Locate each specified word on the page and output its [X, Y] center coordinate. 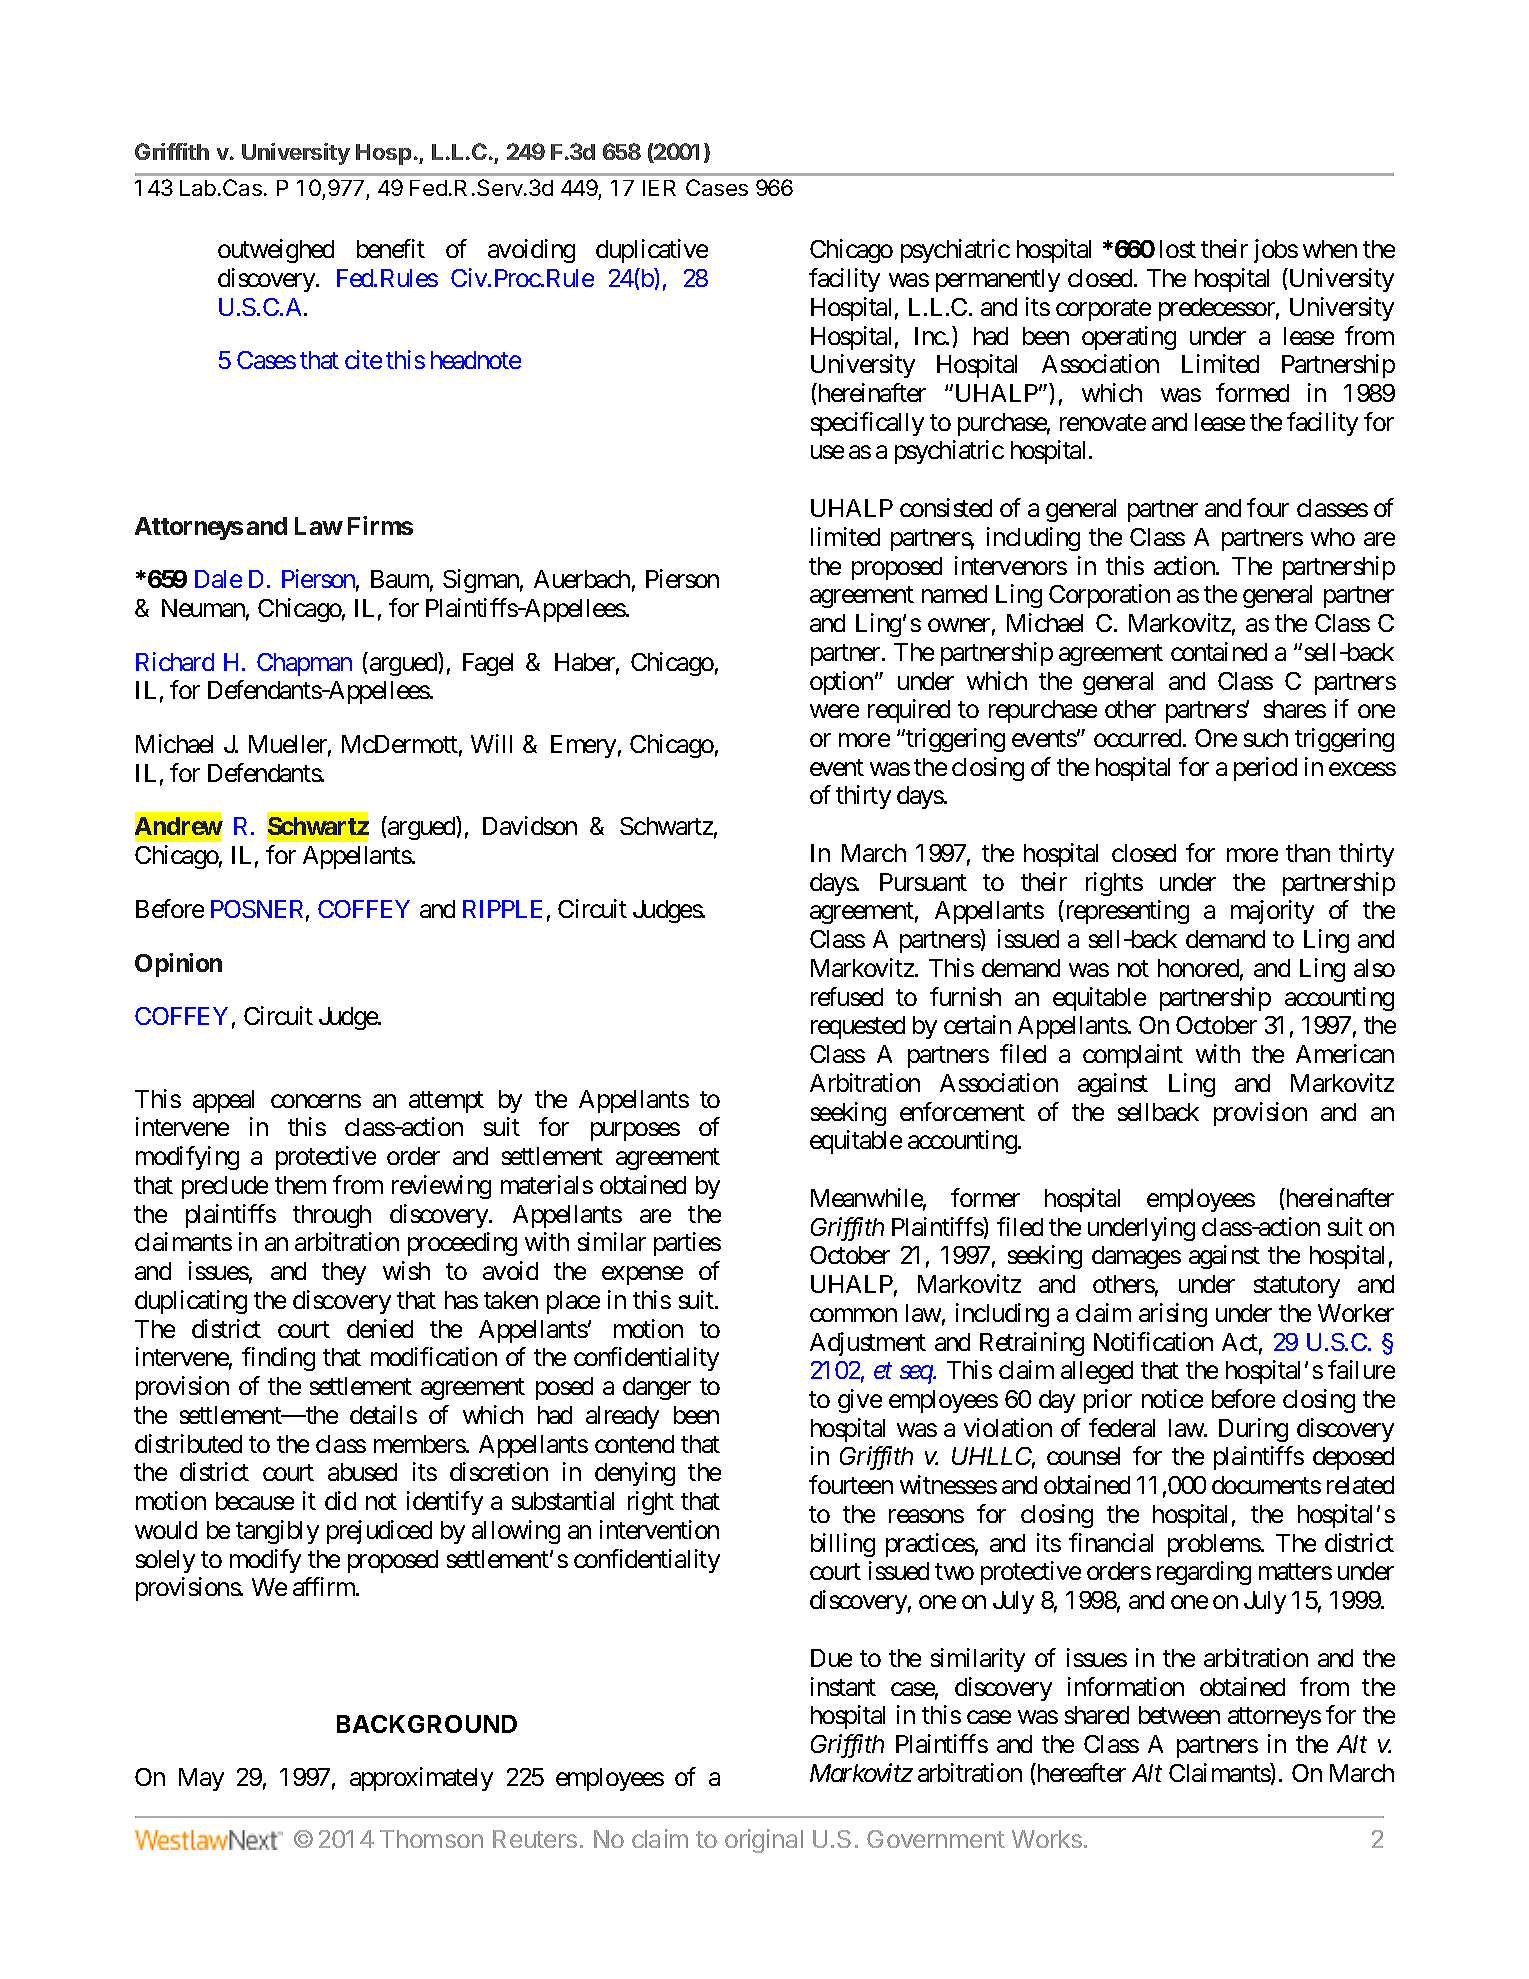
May [201, 1779]
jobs [1276, 251]
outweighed [276, 251]
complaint [1133, 1056]
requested [858, 1027]
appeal [223, 1101]
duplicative [652, 251]
